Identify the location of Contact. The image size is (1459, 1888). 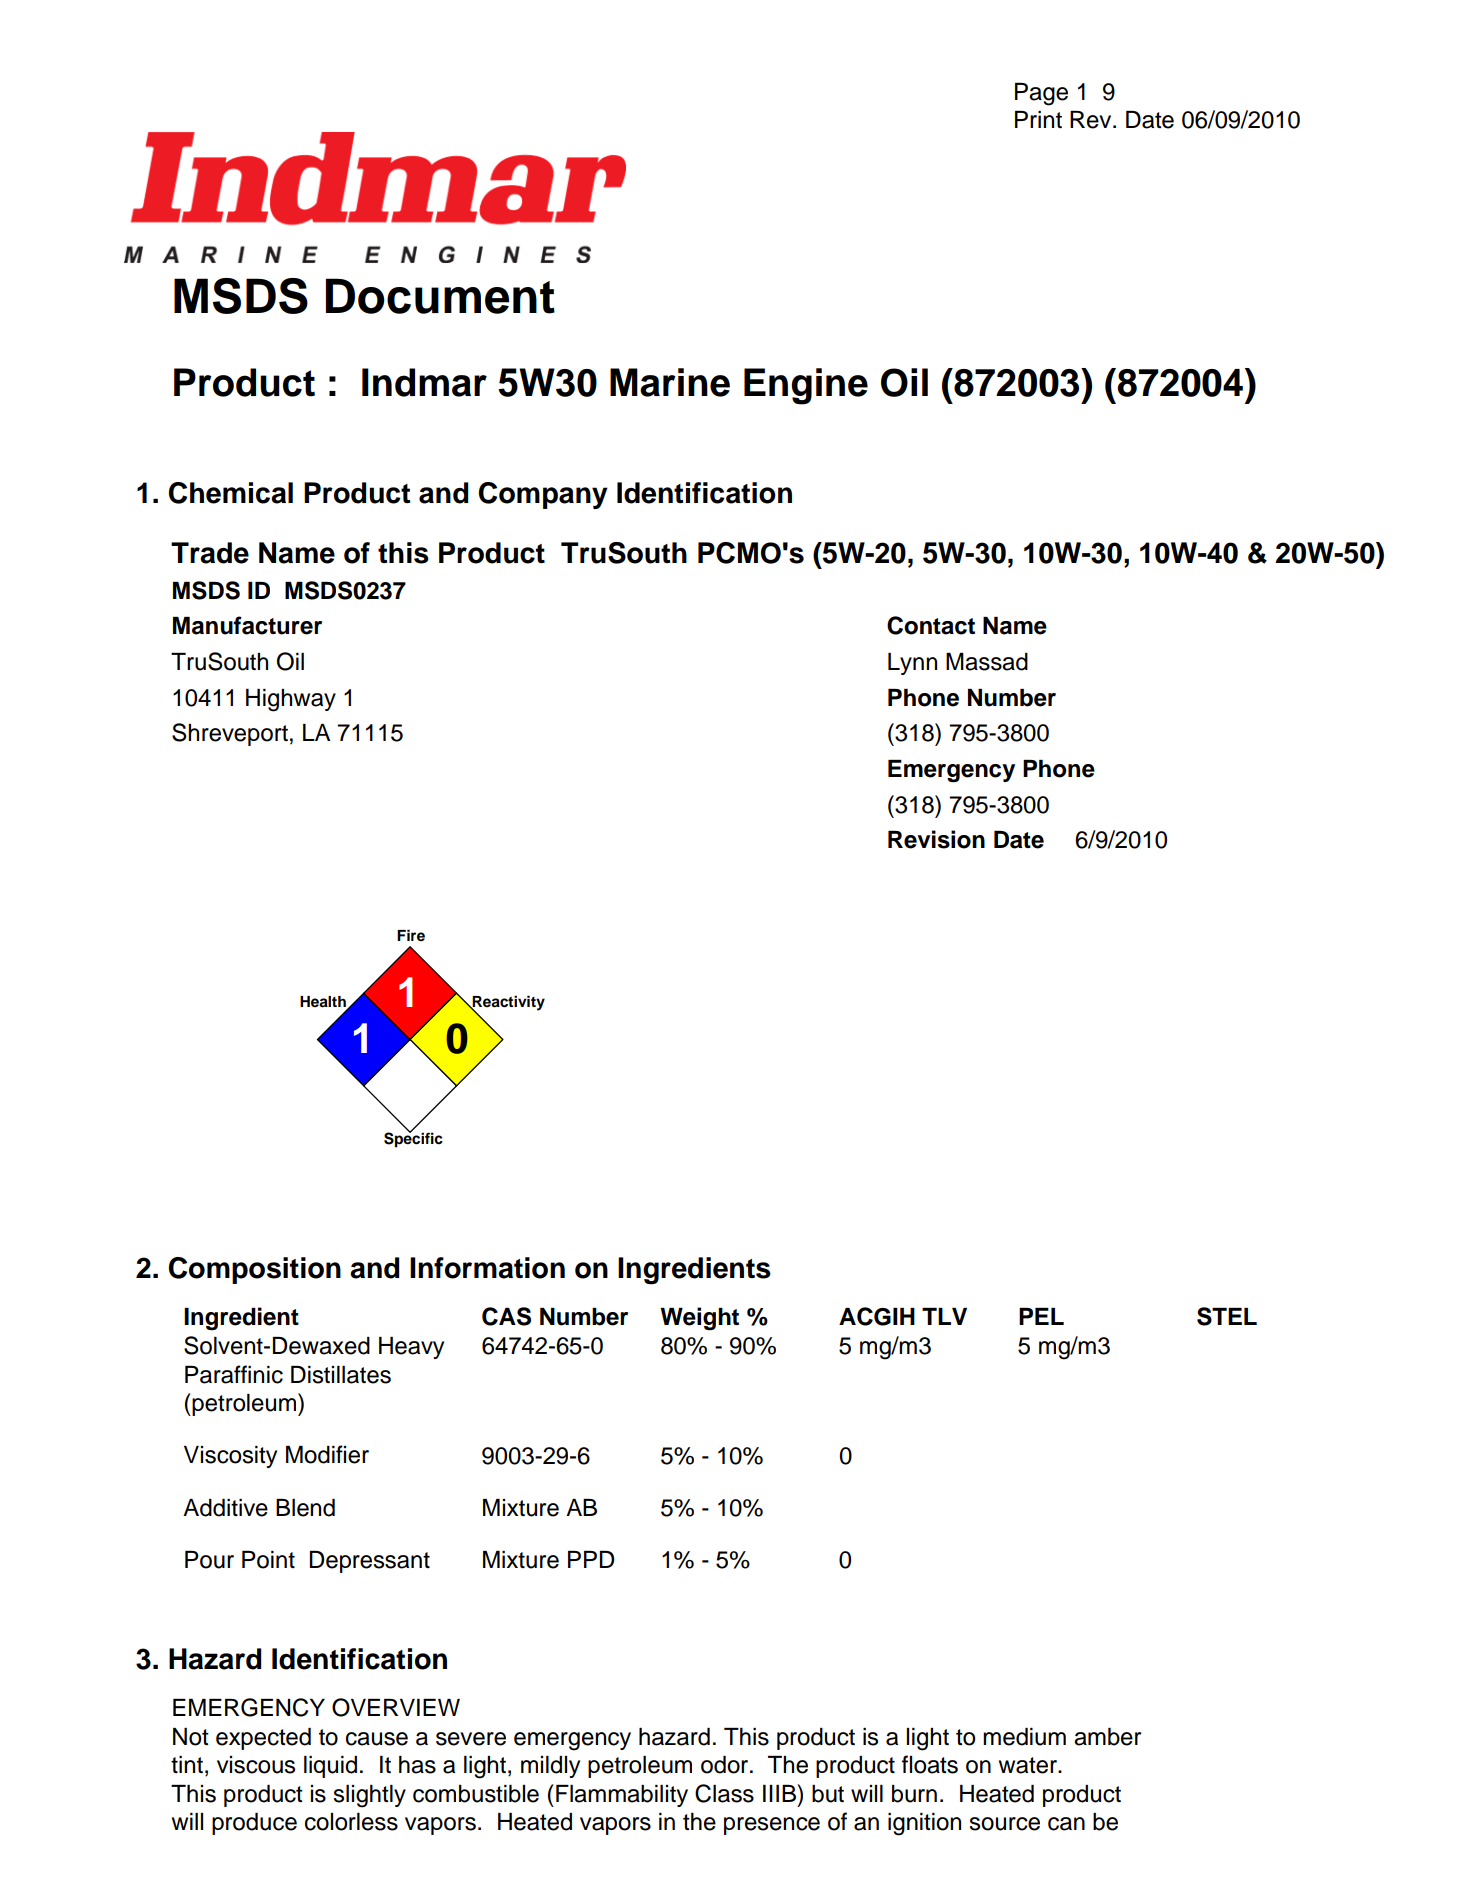
(931, 625).
